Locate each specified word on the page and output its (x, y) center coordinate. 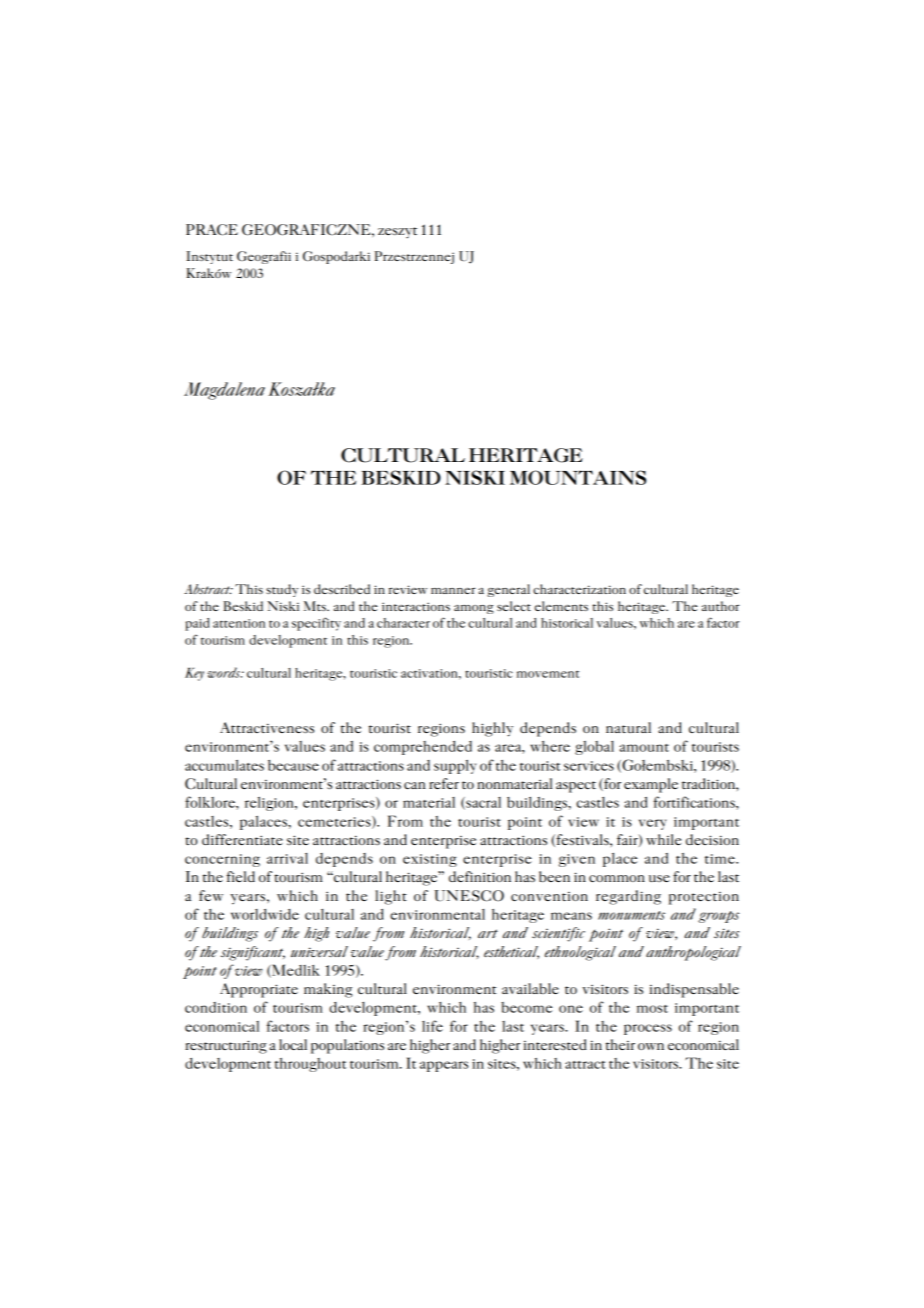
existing (430, 860)
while (663, 839)
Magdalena (224, 391)
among (474, 609)
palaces (264, 823)
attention (239, 623)
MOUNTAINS (578, 477)
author (721, 606)
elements (561, 606)
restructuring (226, 1047)
